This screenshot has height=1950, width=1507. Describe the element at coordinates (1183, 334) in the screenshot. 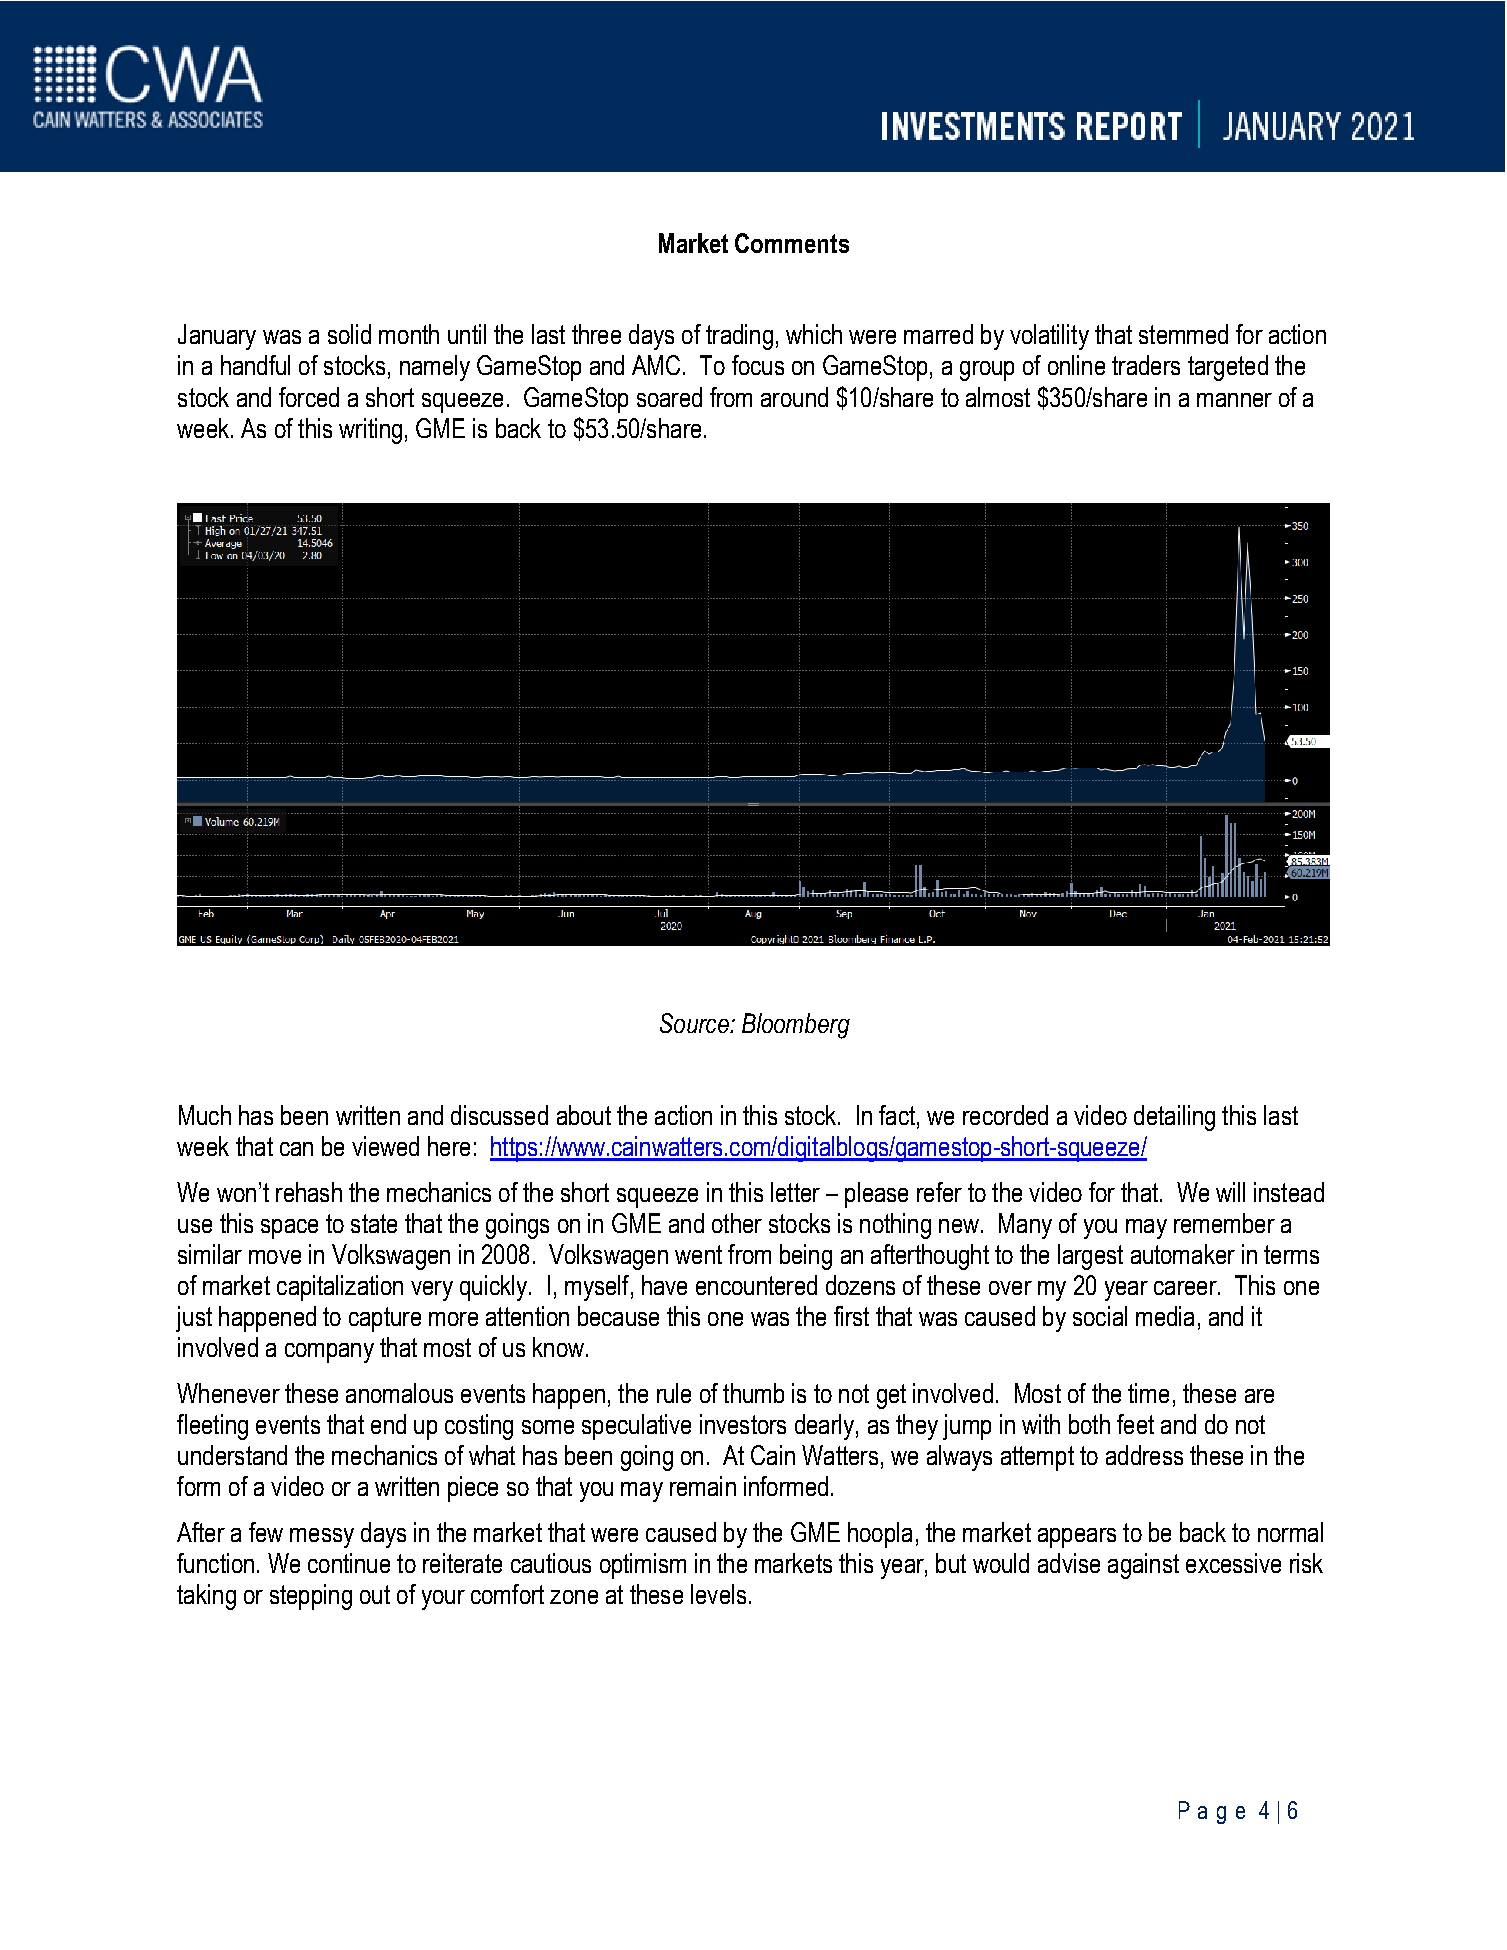

I see `stemmed` at that location.
